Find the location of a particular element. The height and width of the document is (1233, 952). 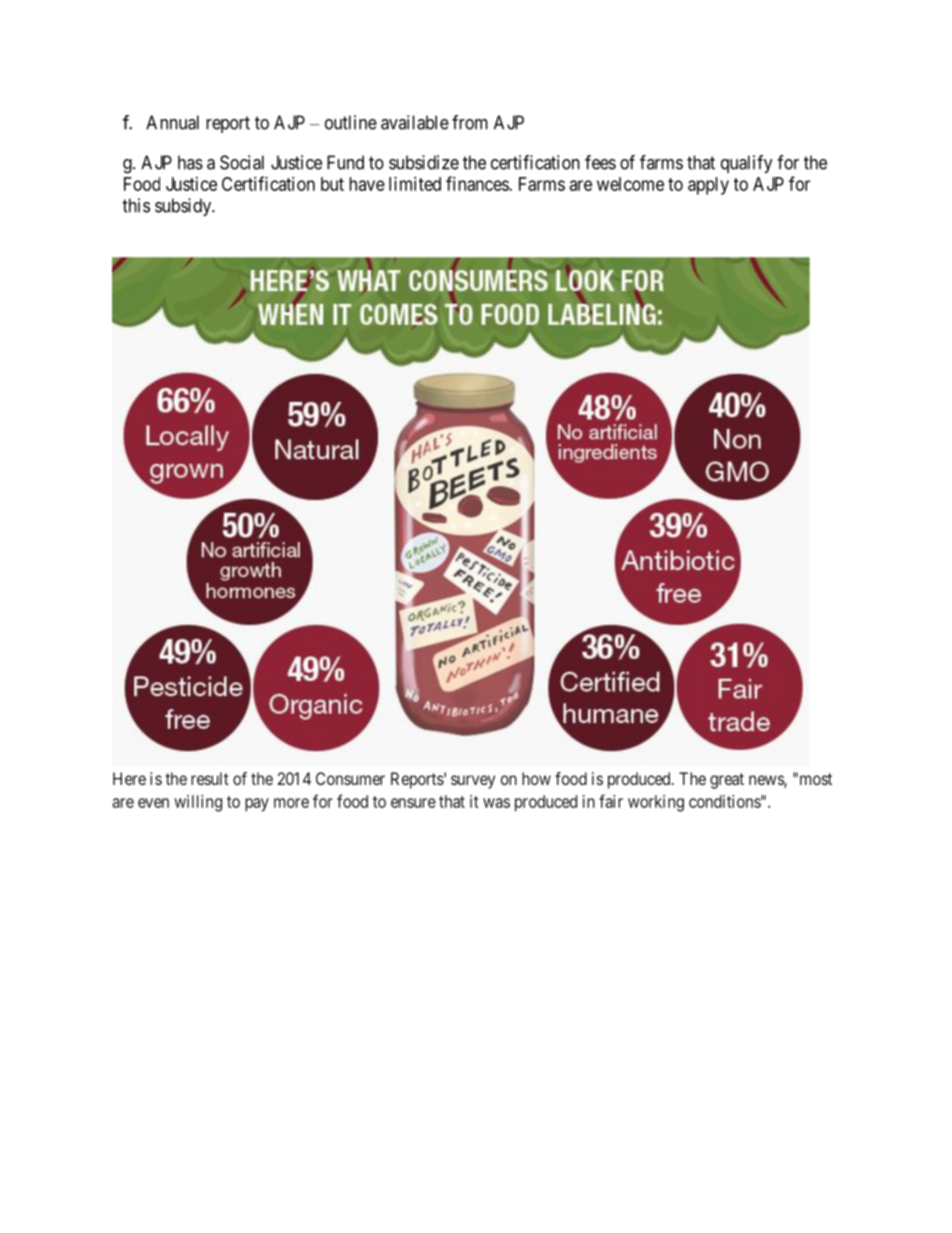

result is located at coordinates (210, 778).
